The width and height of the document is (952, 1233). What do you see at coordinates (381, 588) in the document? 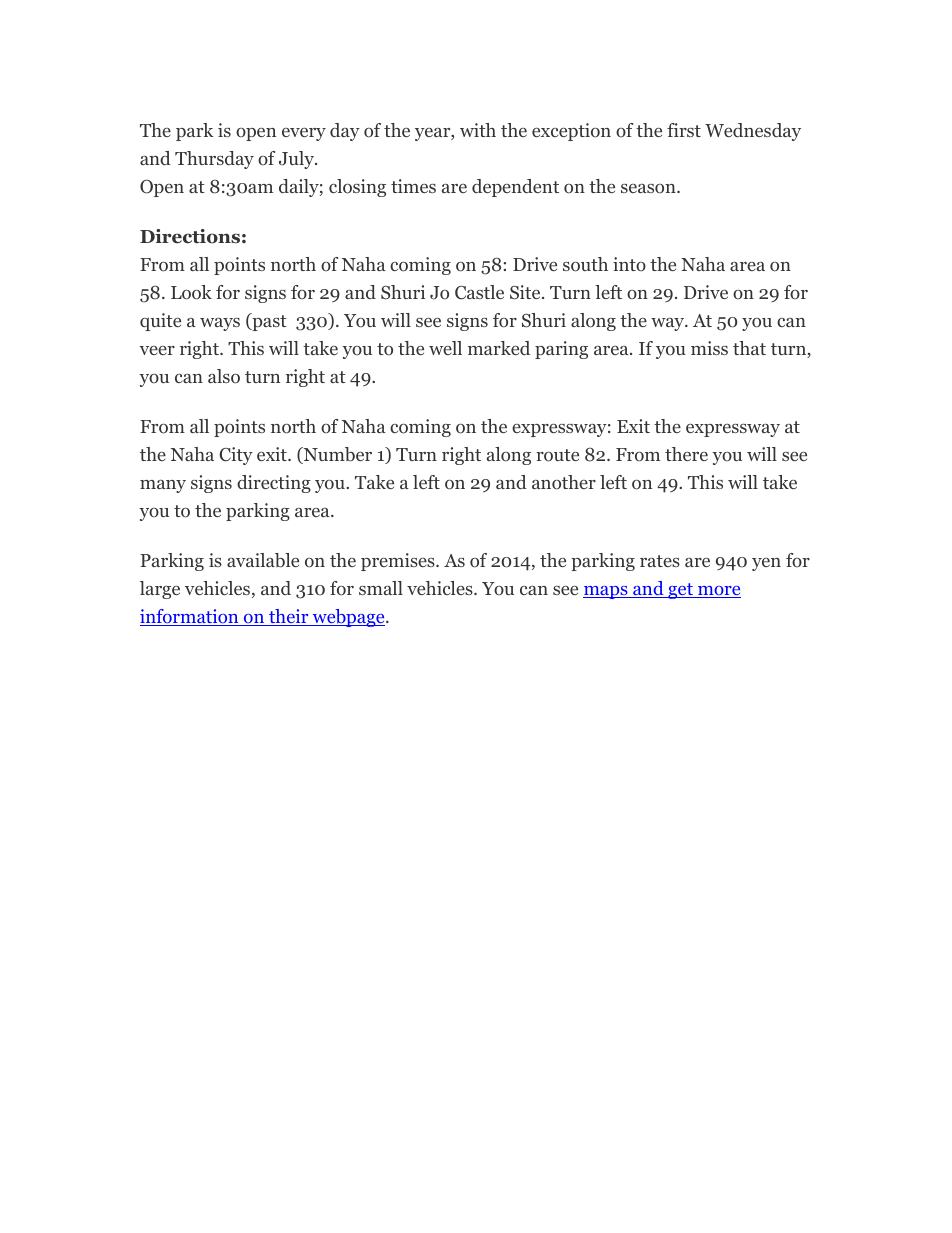
I see `small` at bounding box center [381, 588].
